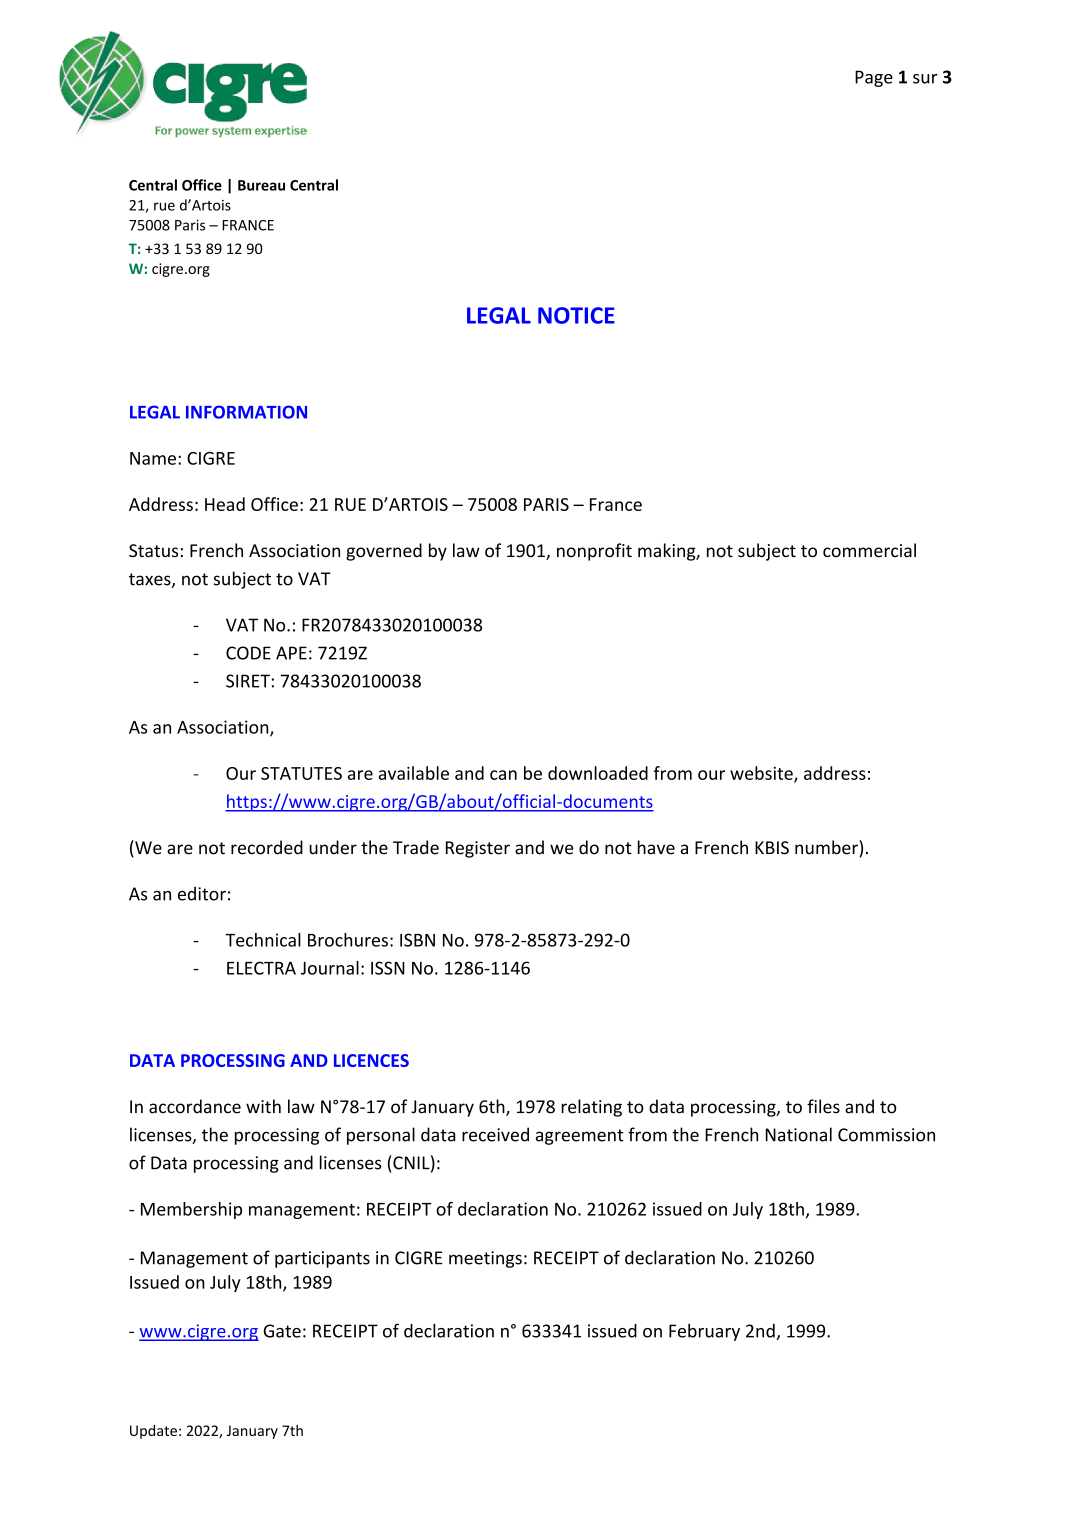 The image size is (1081, 1529). I want to click on Register, so click(478, 849).
